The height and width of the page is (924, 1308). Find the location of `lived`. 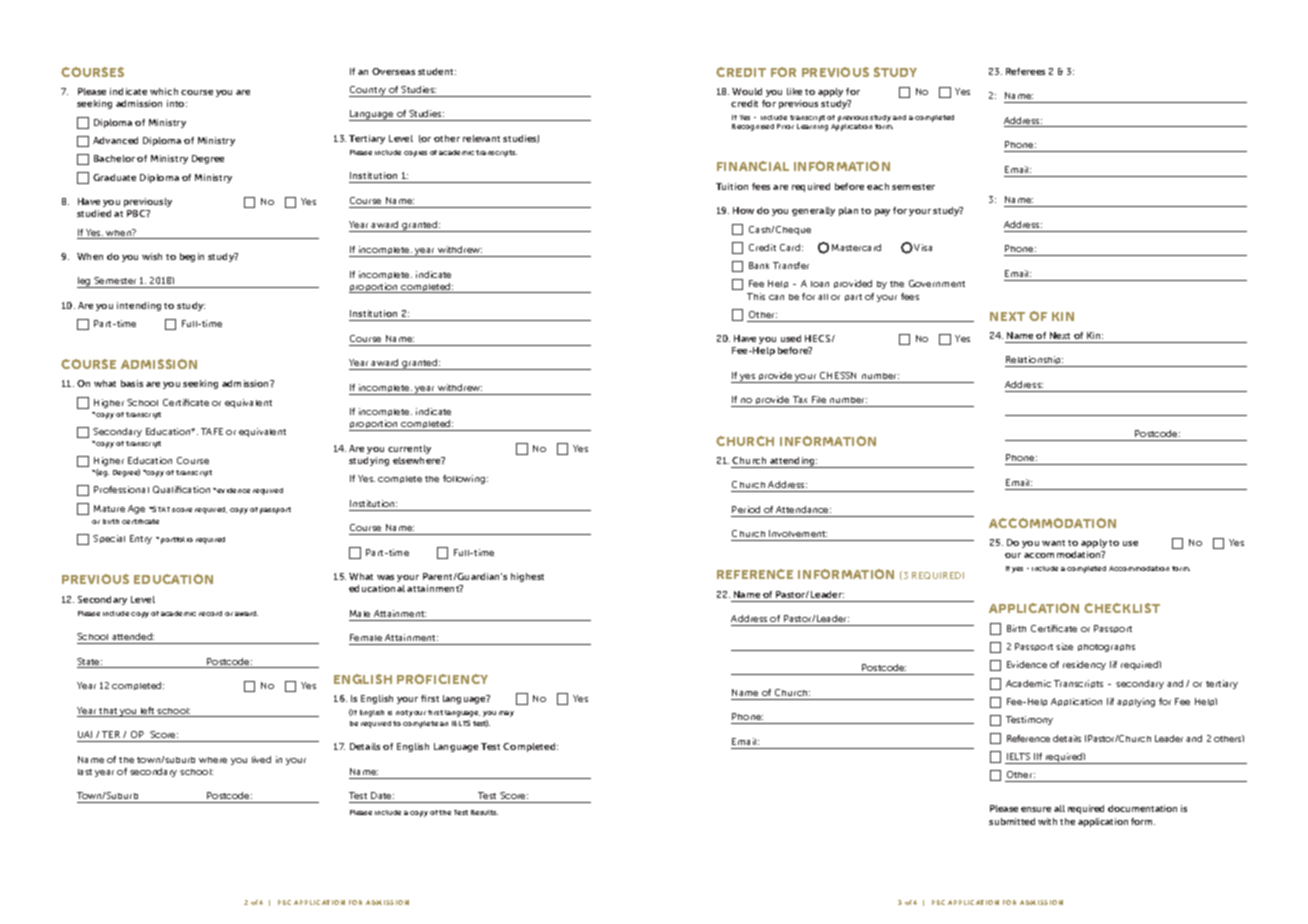

lived is located at coordinates (261, 759).
